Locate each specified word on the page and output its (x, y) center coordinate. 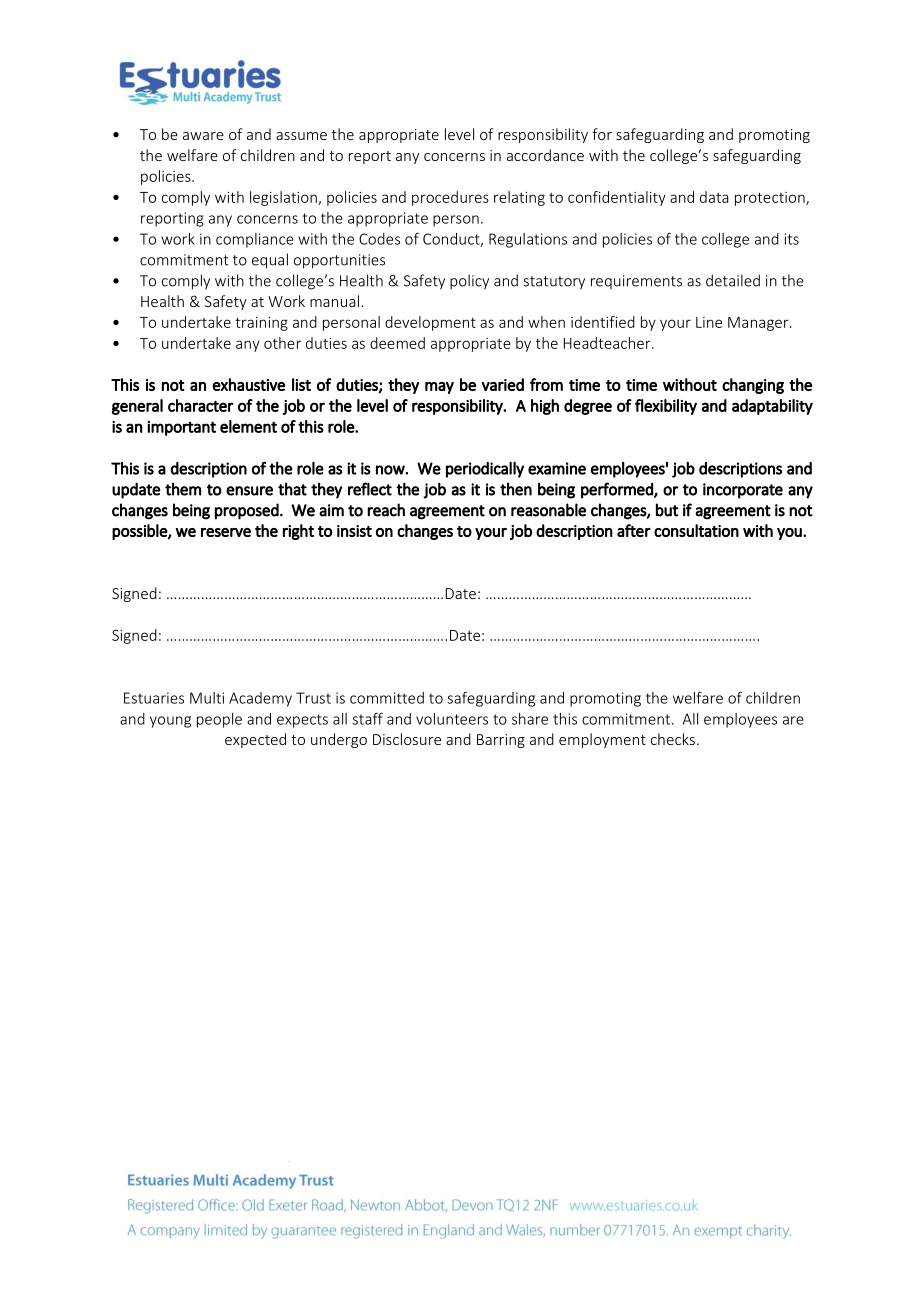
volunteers (452, 719)
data (714, 197)
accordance (545, 155)
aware (203, 136)
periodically (485, 470)
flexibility (666, 407)
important (181, 428)
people (219, 720)
